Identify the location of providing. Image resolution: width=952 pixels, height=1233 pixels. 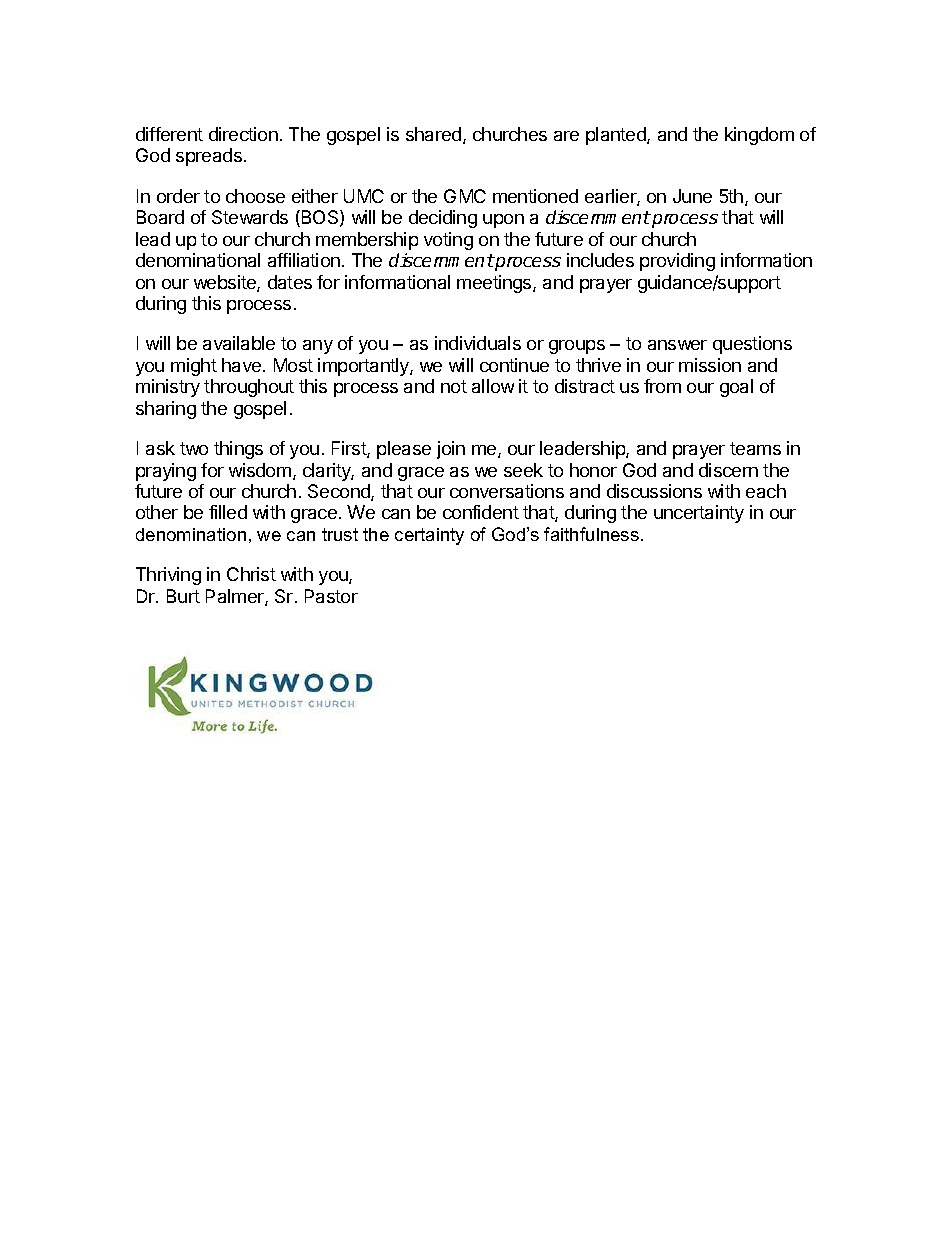
(677, 262).
